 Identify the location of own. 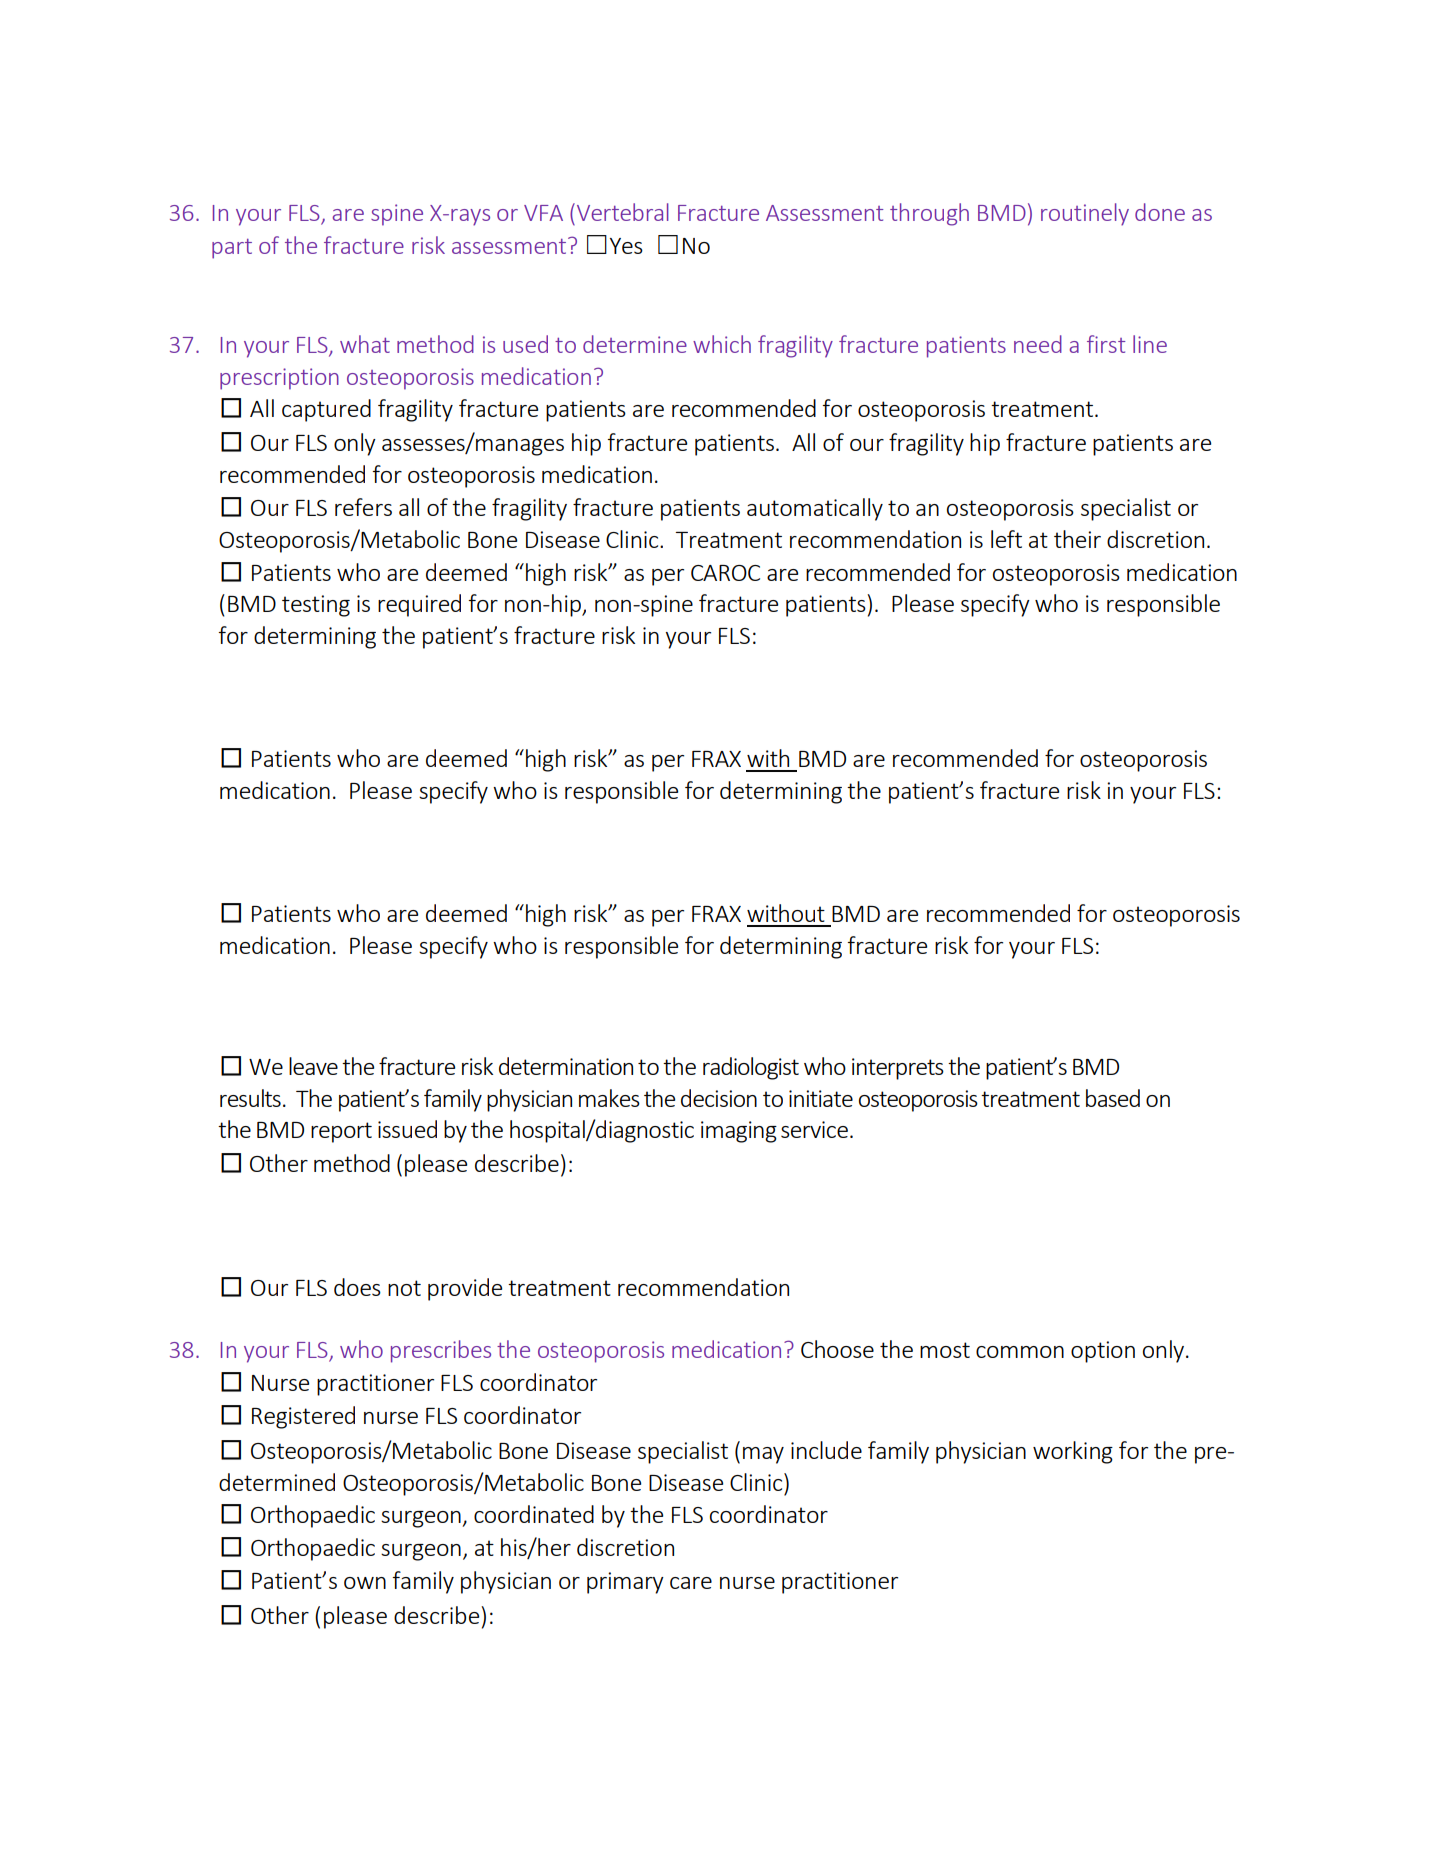
(365, 1583).
